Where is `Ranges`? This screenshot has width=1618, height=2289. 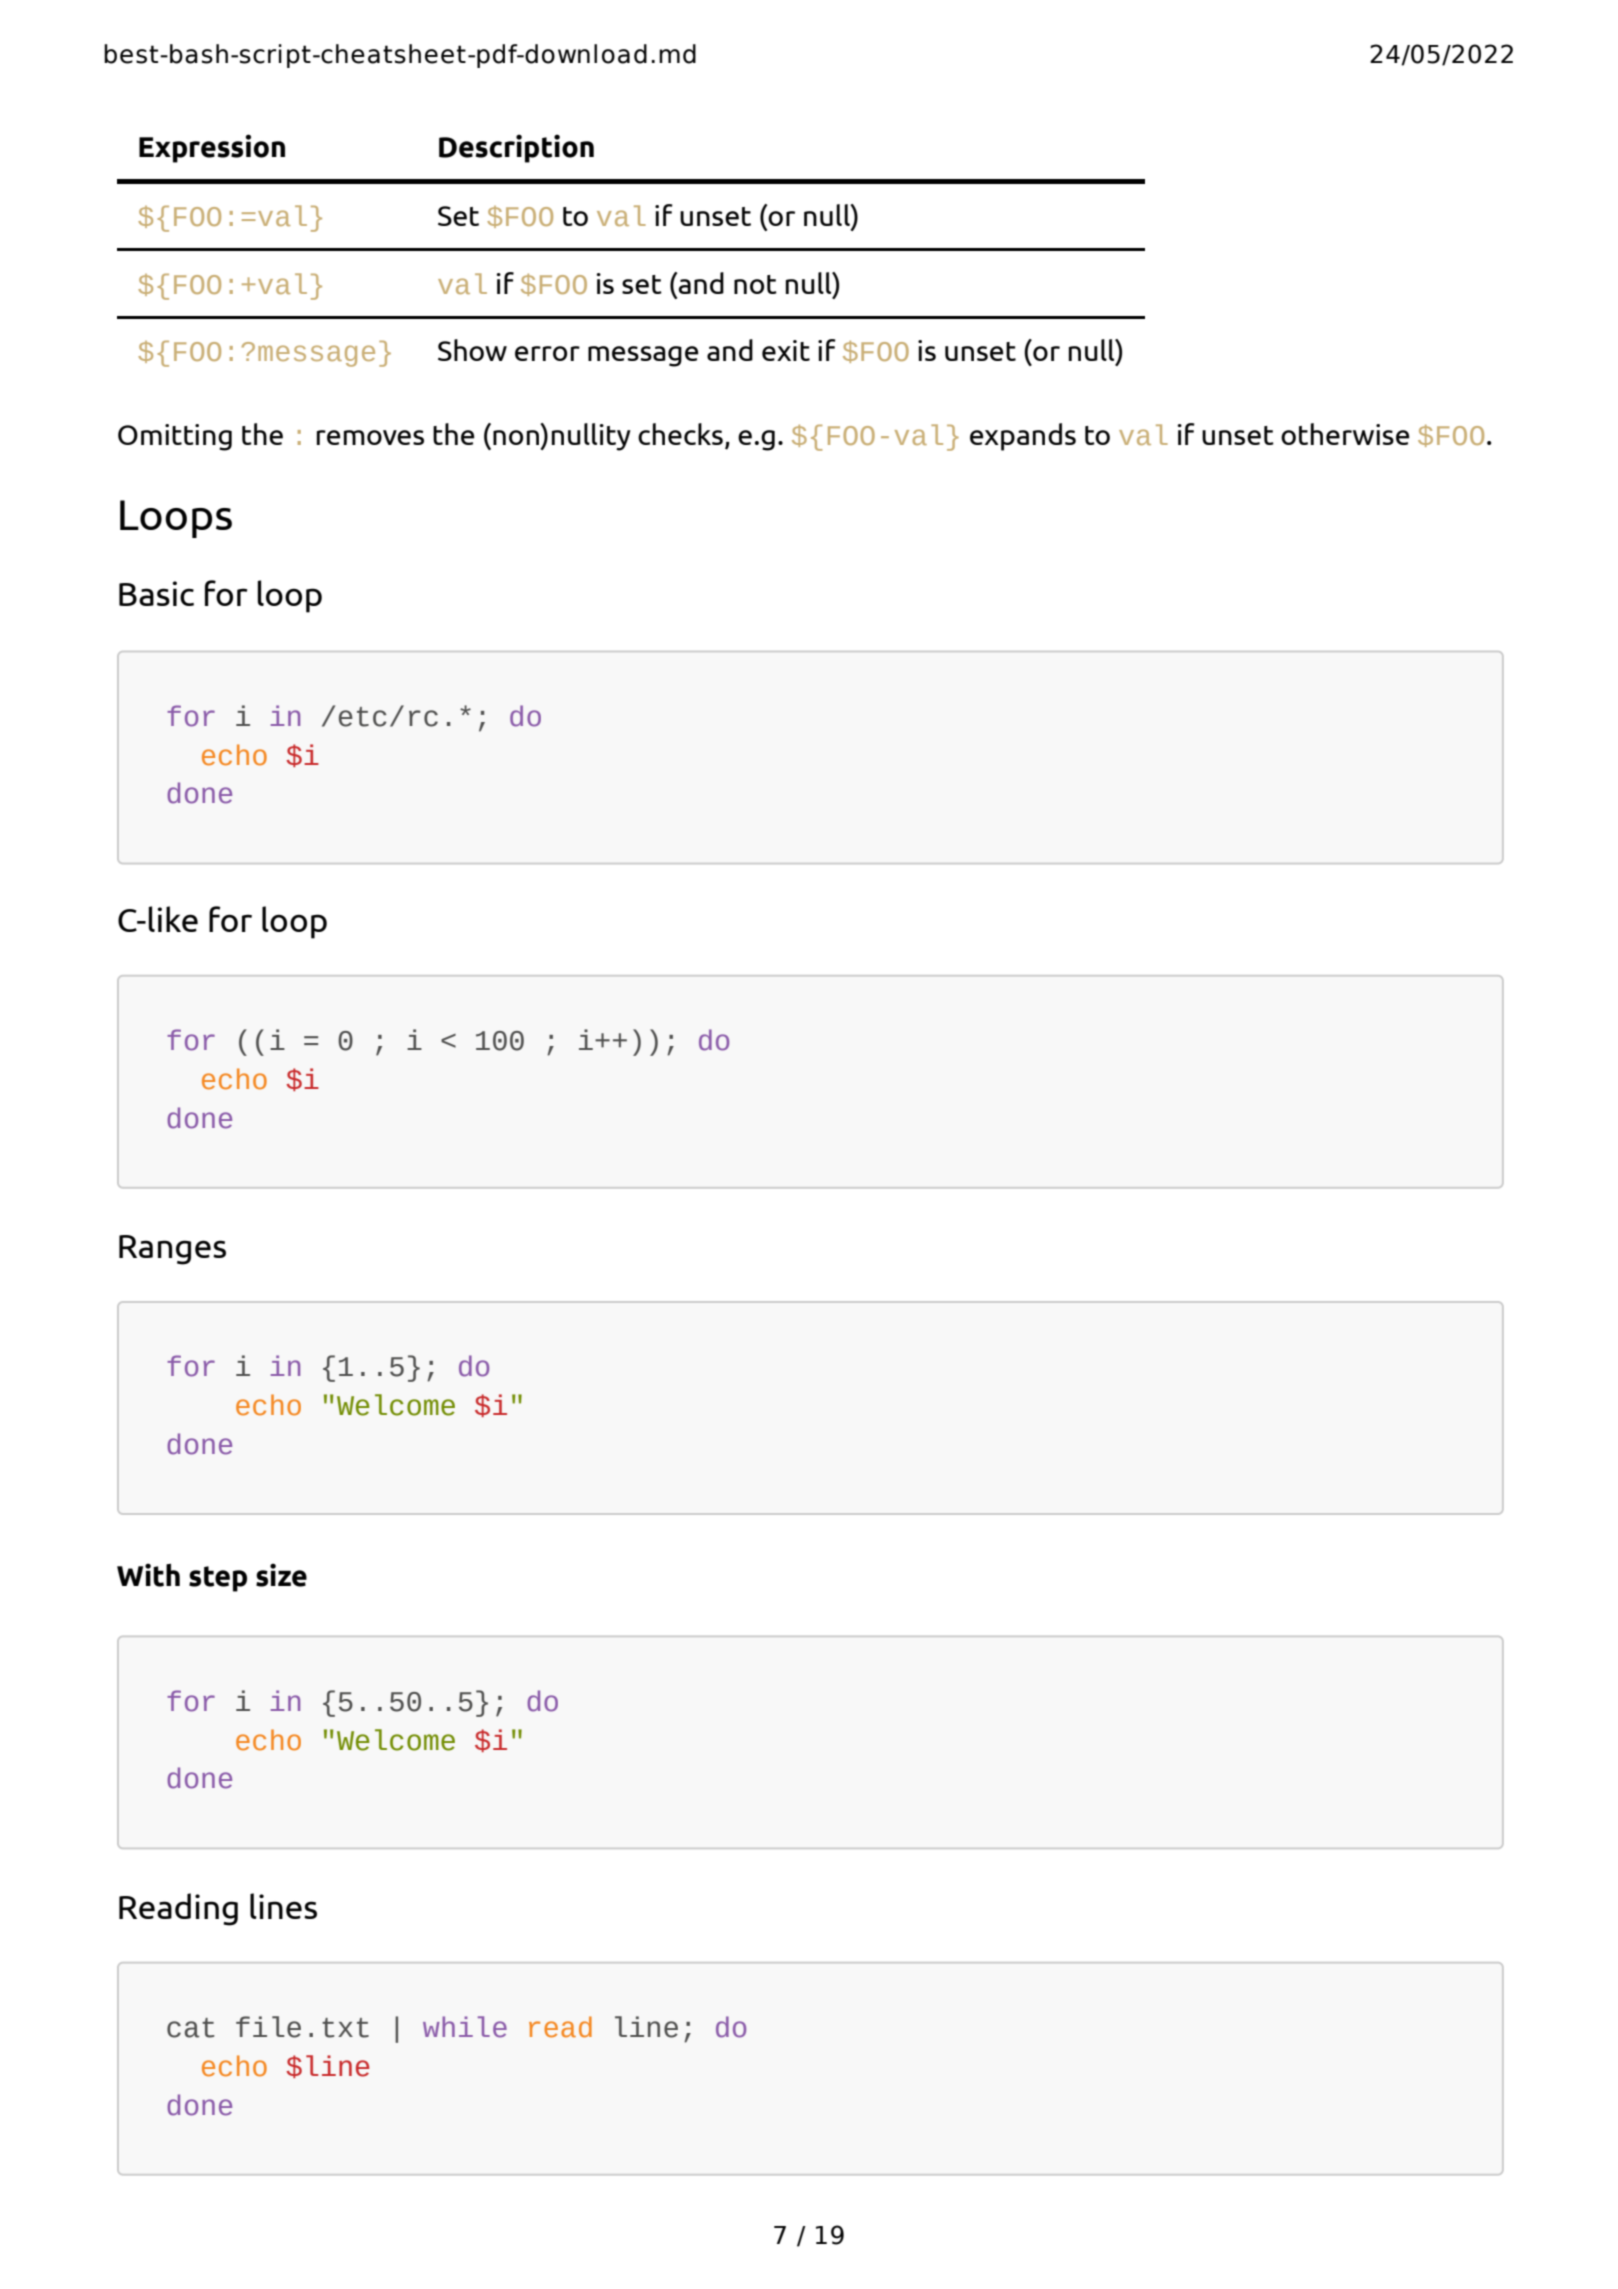 Ranges is located at coordinates (172, 1250).
